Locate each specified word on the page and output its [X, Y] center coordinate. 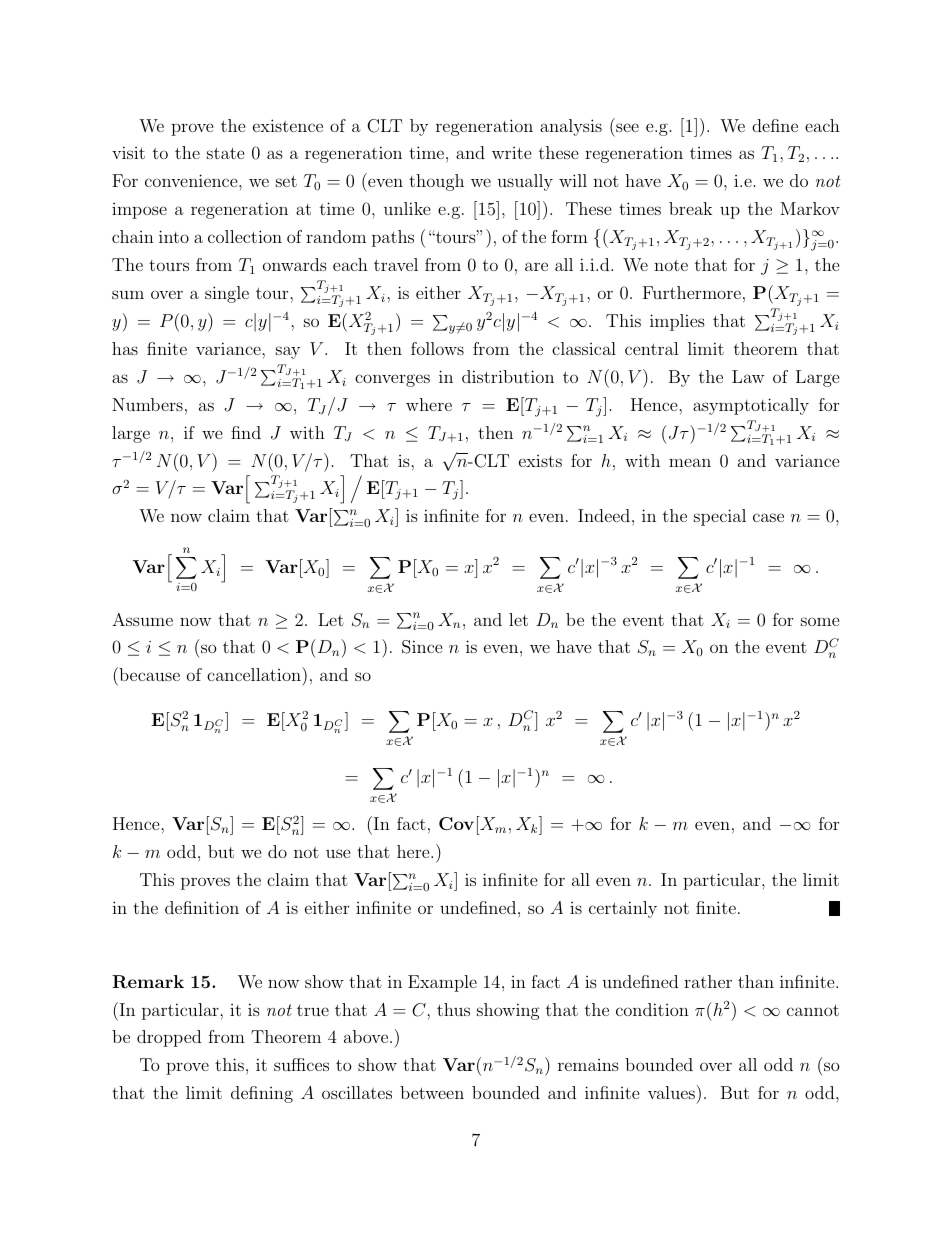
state [226, 153]
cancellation [255, 674]
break [690, 208]
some [820, 621]
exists [540, 461]
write [512, 153]
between [432, 1092]
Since [422, 647]
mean [690, 462]
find [246, 432]
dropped [169, 1038]
